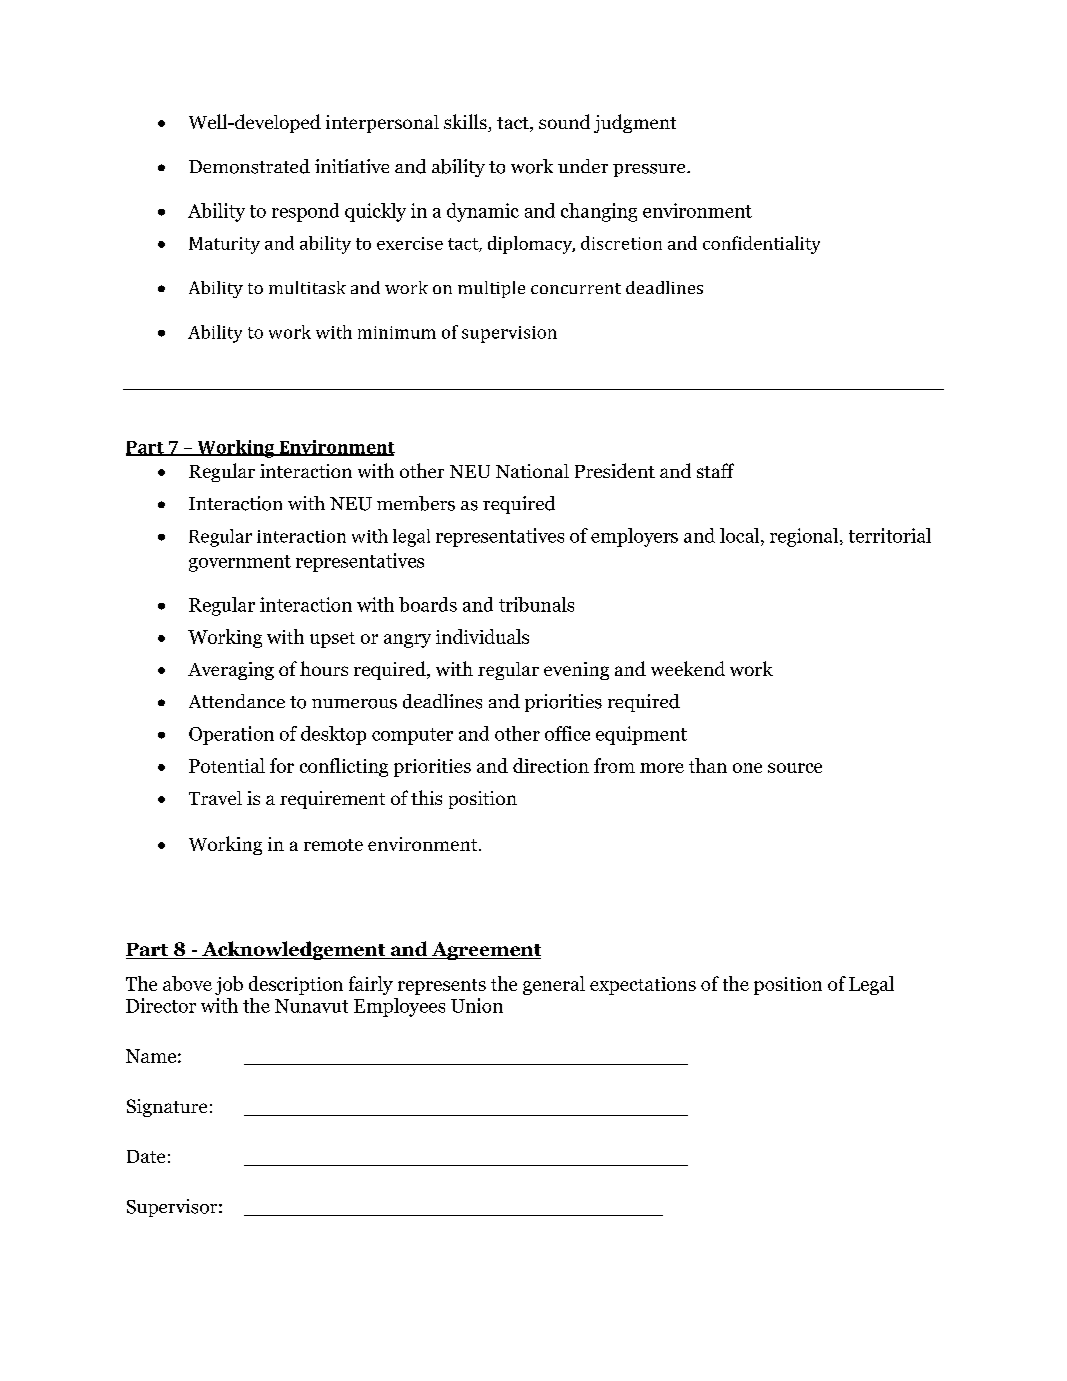 This screenshot has width=1067, height=1381. Describe the element at coordinates (485, 951) in the screenshot. I see `Agreement` at that location.
